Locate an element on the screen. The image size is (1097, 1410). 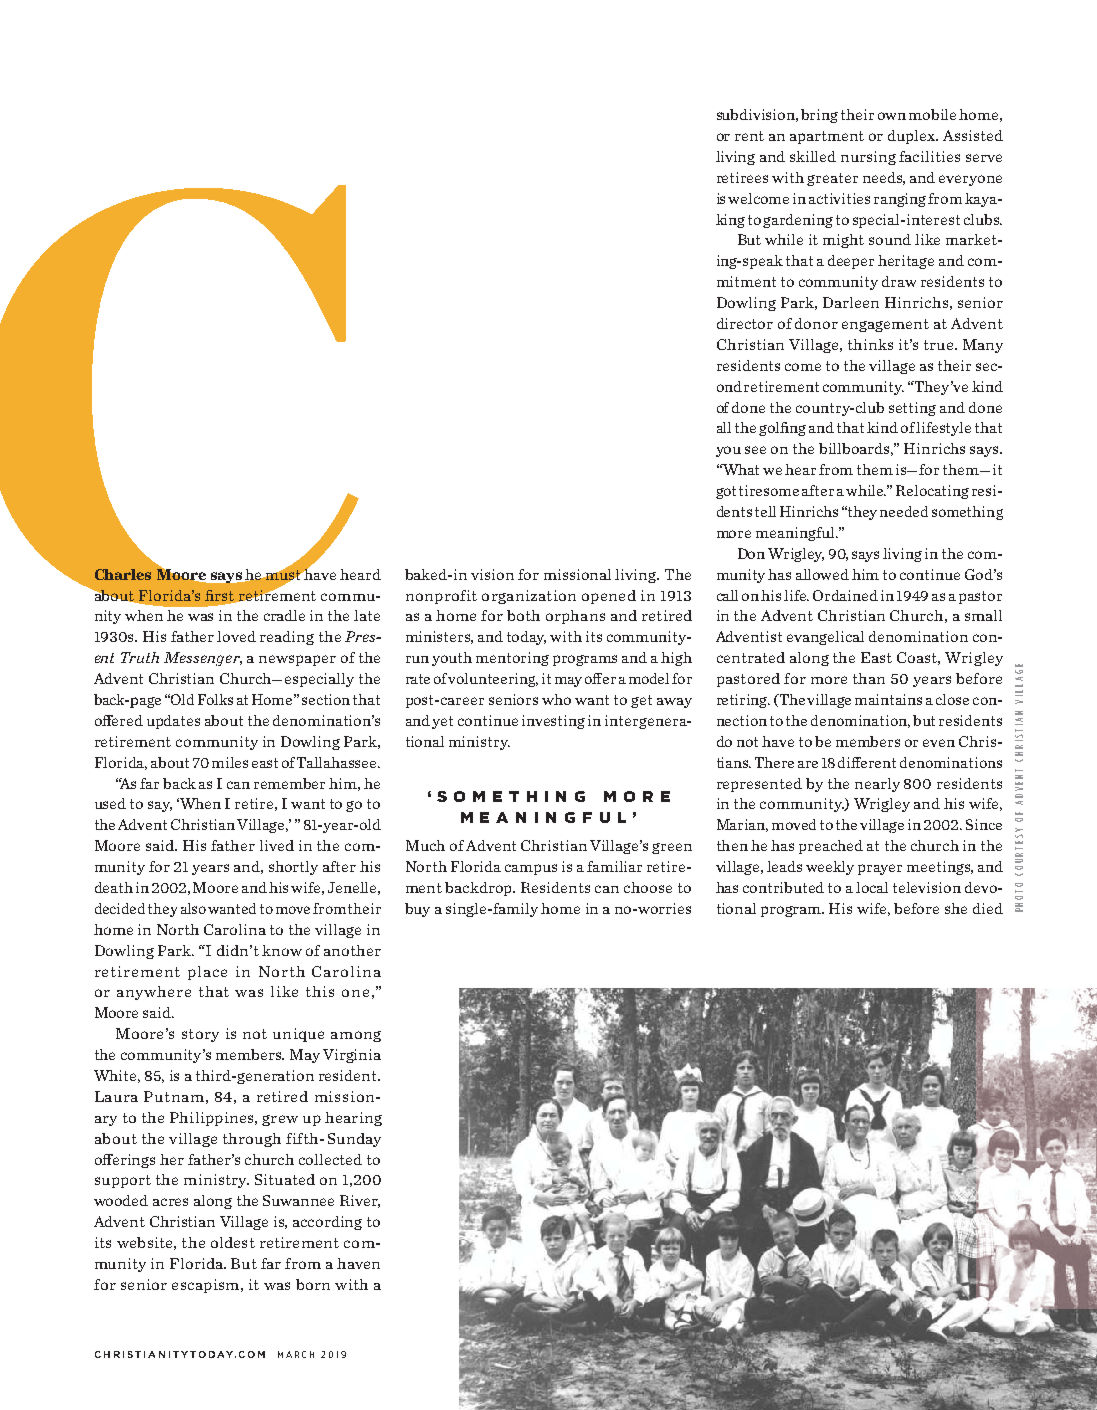
MARCH is located at coordinates (296, 1354).
